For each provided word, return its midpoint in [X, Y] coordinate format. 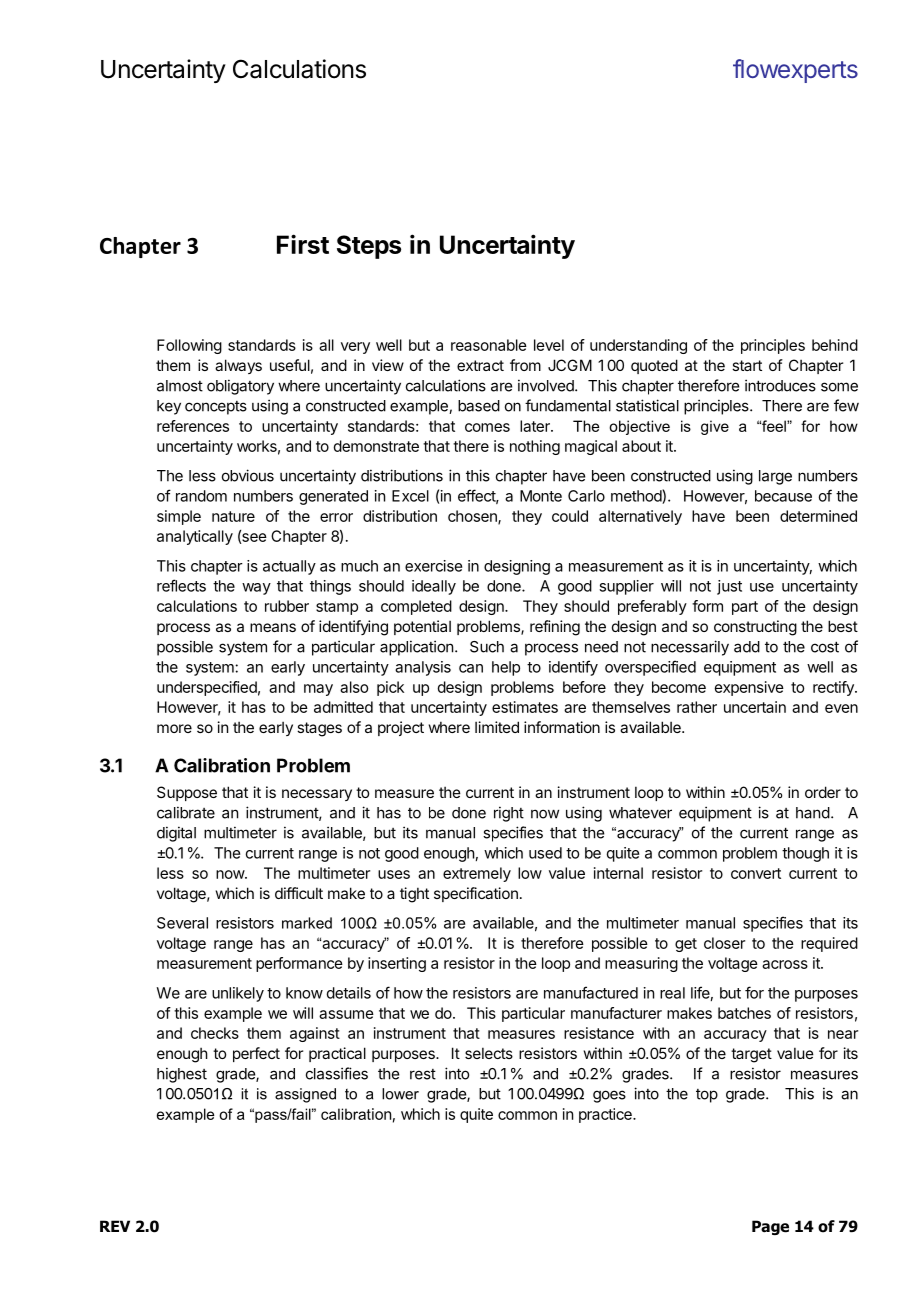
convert [756, 873]
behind [835, 345]
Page [770, 1227]
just [729, 587]
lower [400, 1094]
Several [182, 923]
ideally [434, 587]
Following [189, 346]
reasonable [489, 345]
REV [115, 1226]
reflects [181, 585]
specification [476, 894]
